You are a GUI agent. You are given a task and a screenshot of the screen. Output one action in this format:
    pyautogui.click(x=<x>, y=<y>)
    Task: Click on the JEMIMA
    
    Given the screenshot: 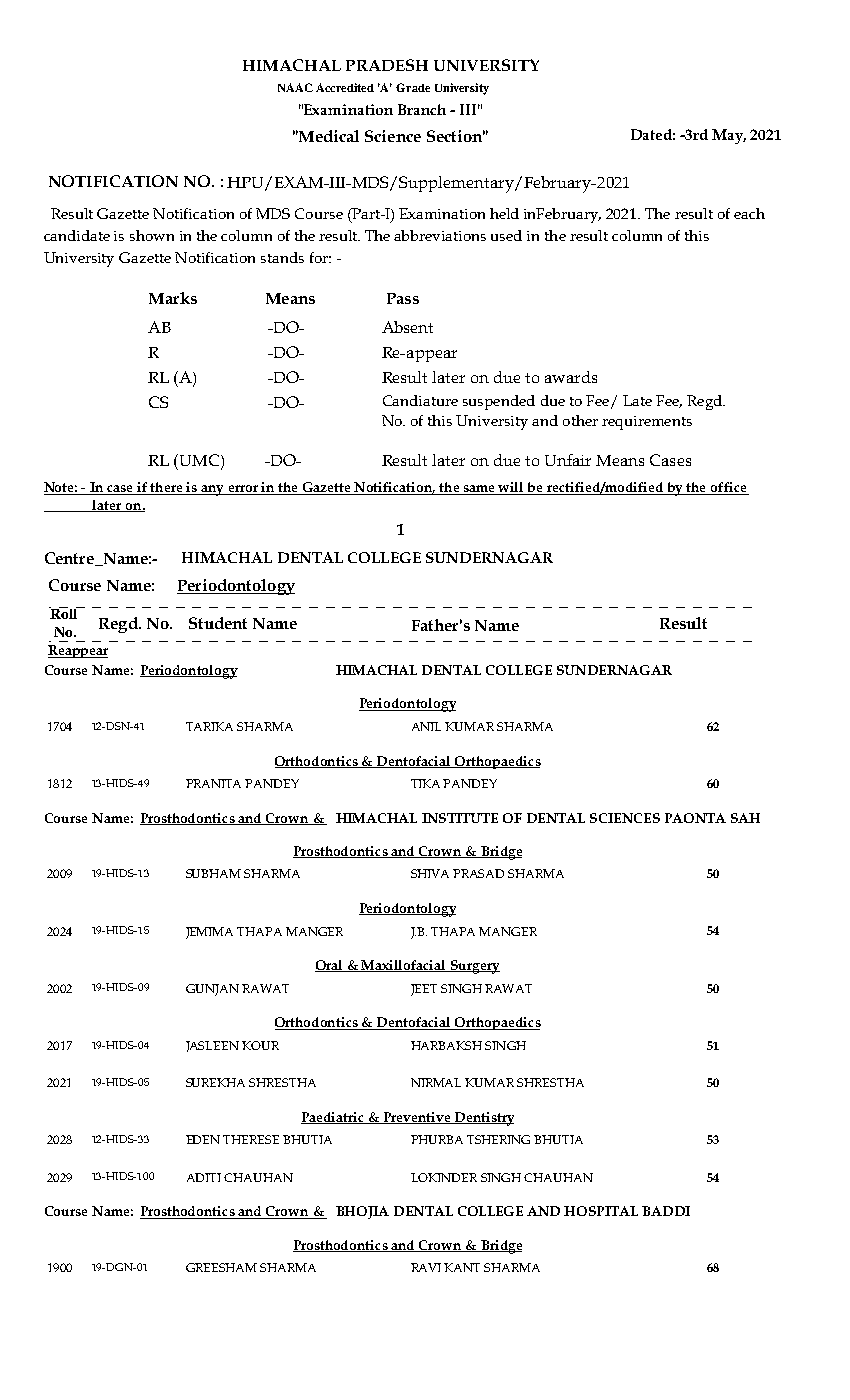 What is the action you would take?
    pyautogui.click(x=209, y=933)
